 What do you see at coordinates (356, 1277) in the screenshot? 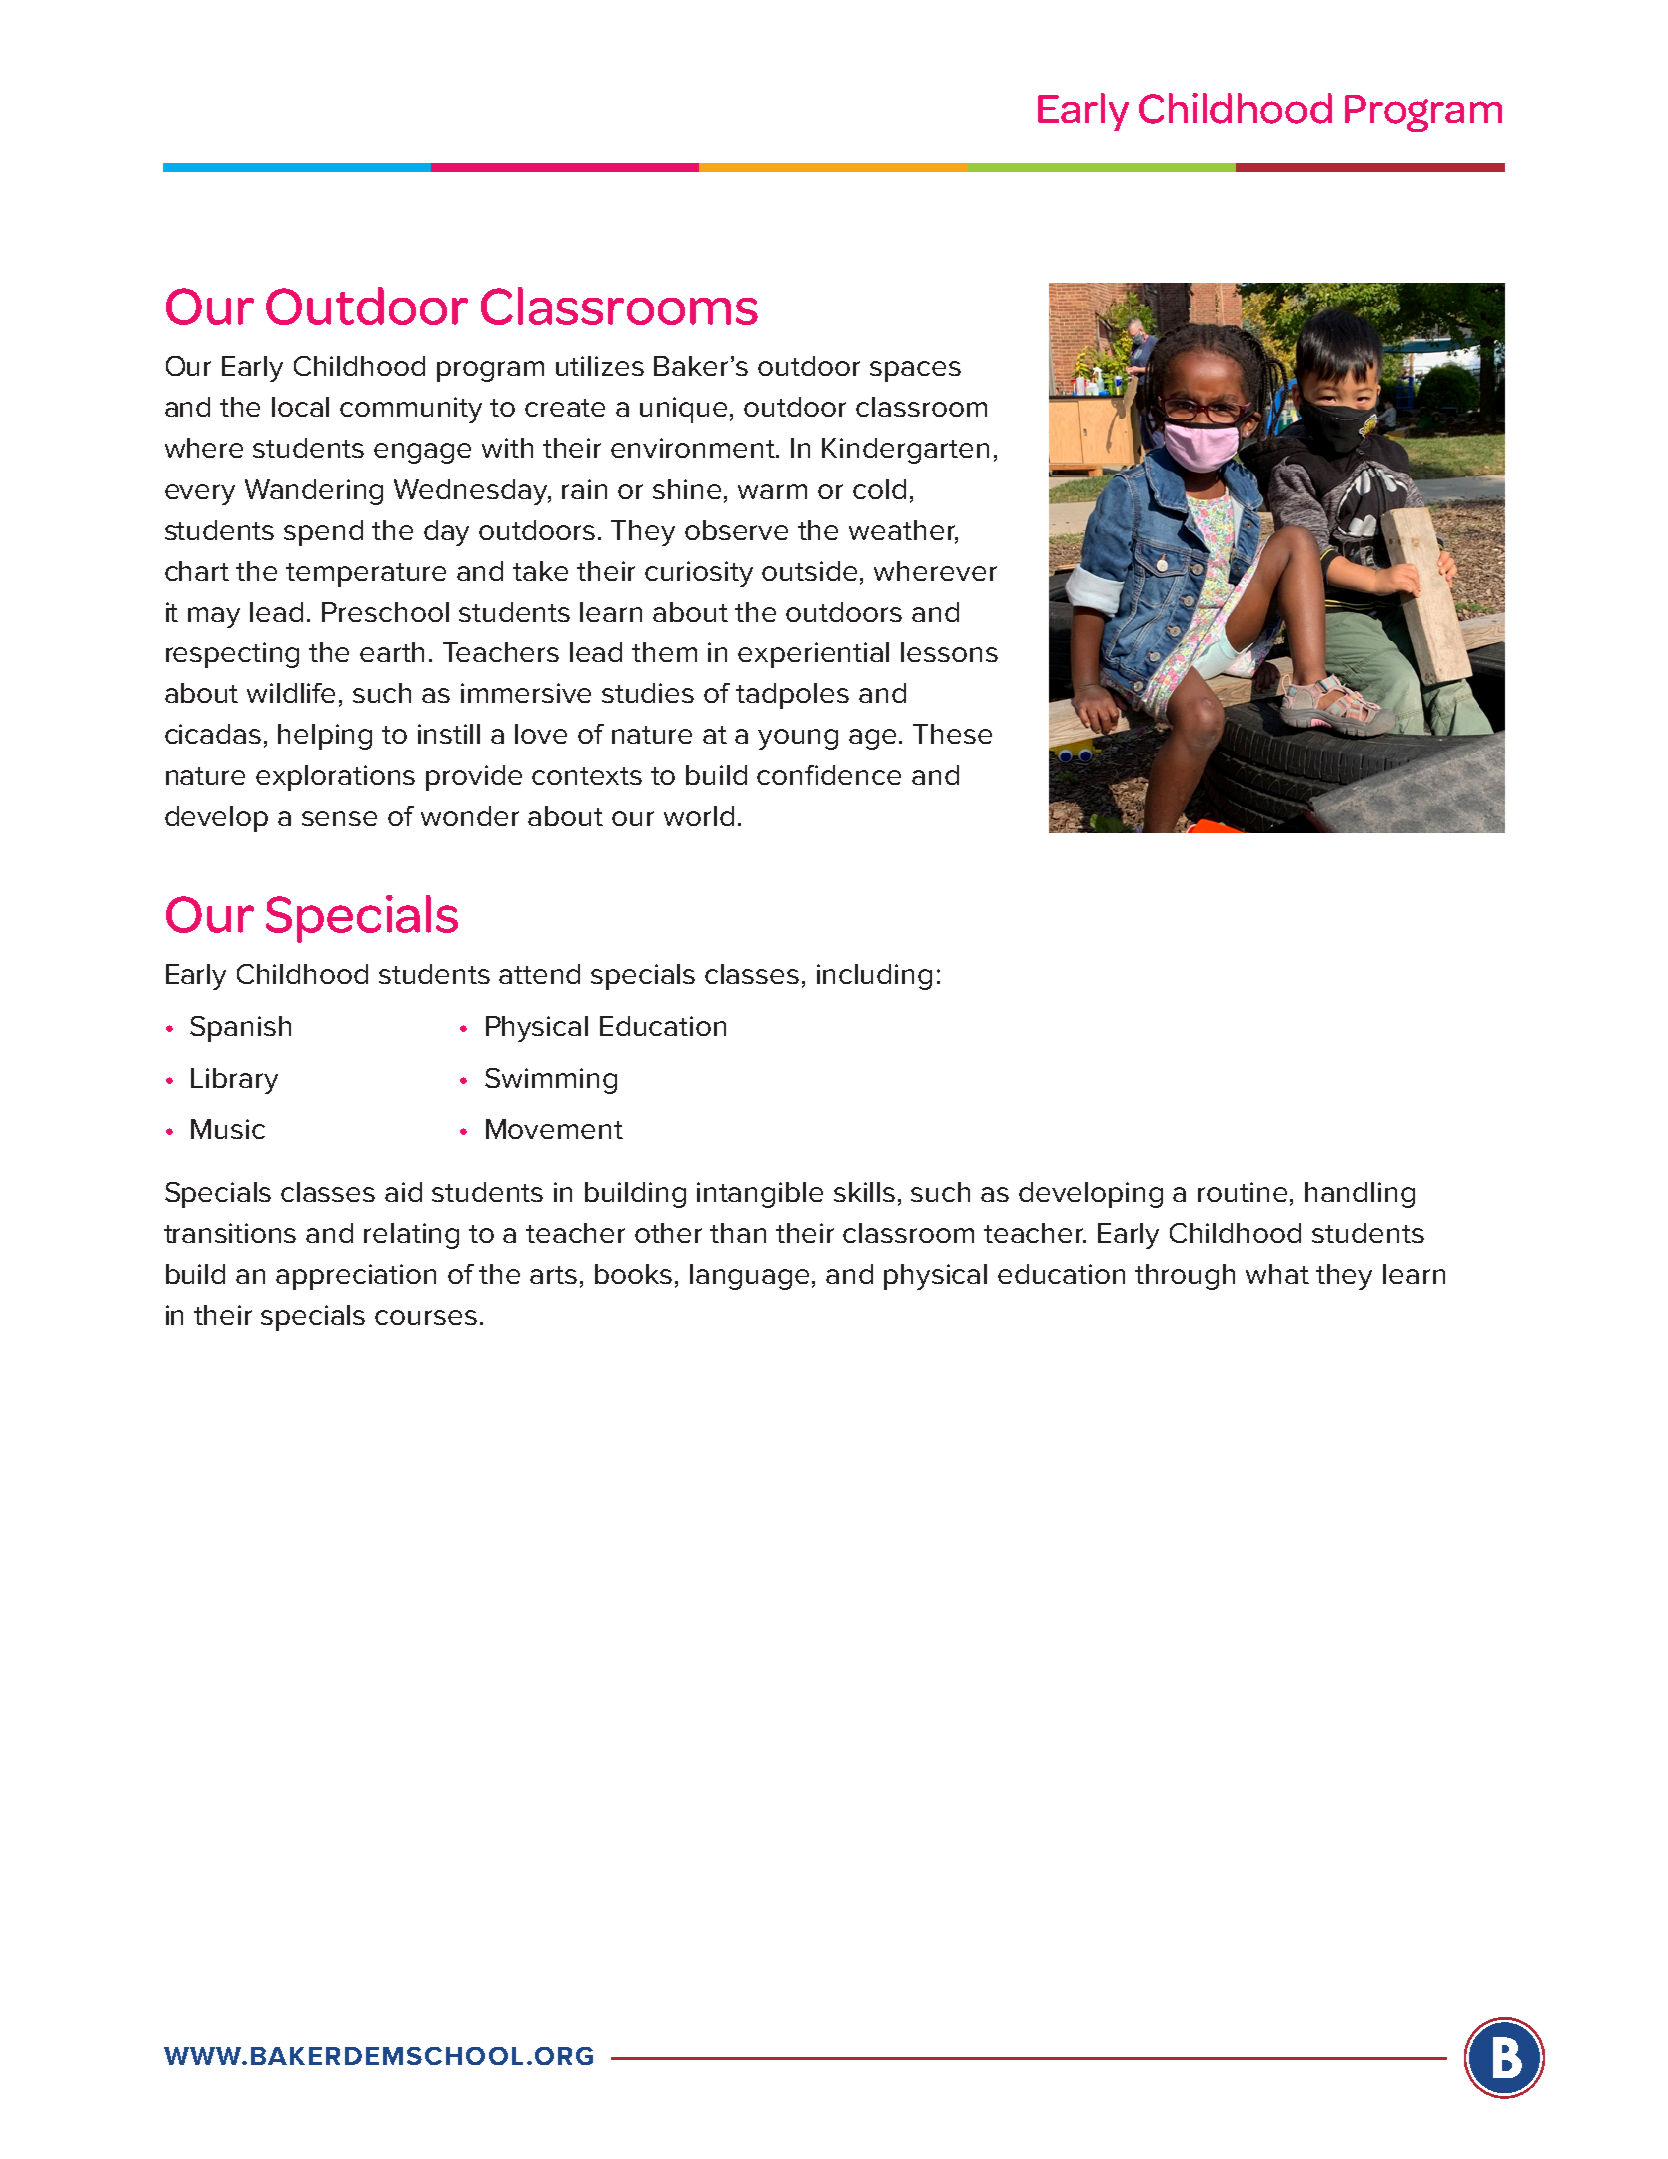
I see `appreciation` at bounding box center [356, 1277].
